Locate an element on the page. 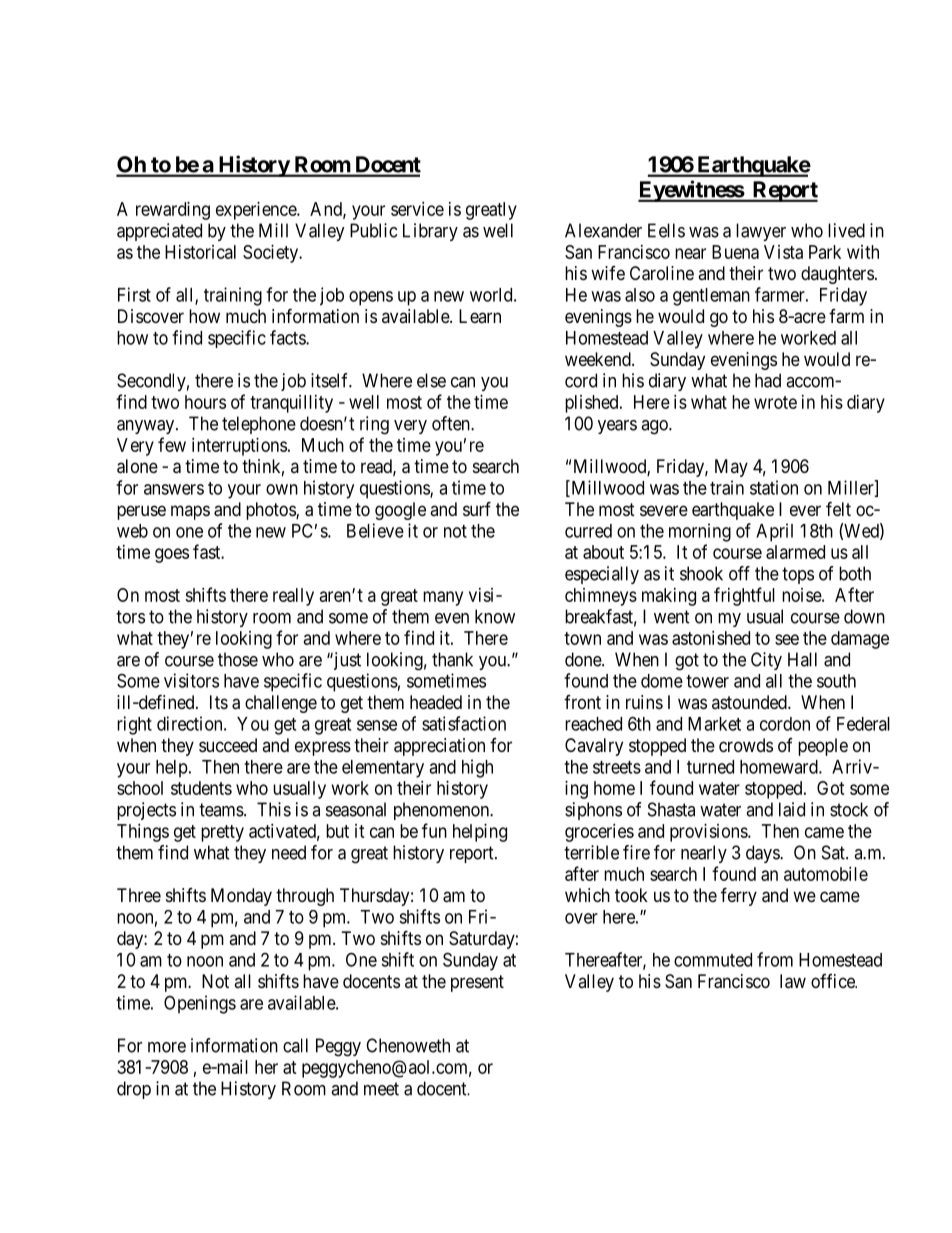  more is located at coordinates (167, 1047).
